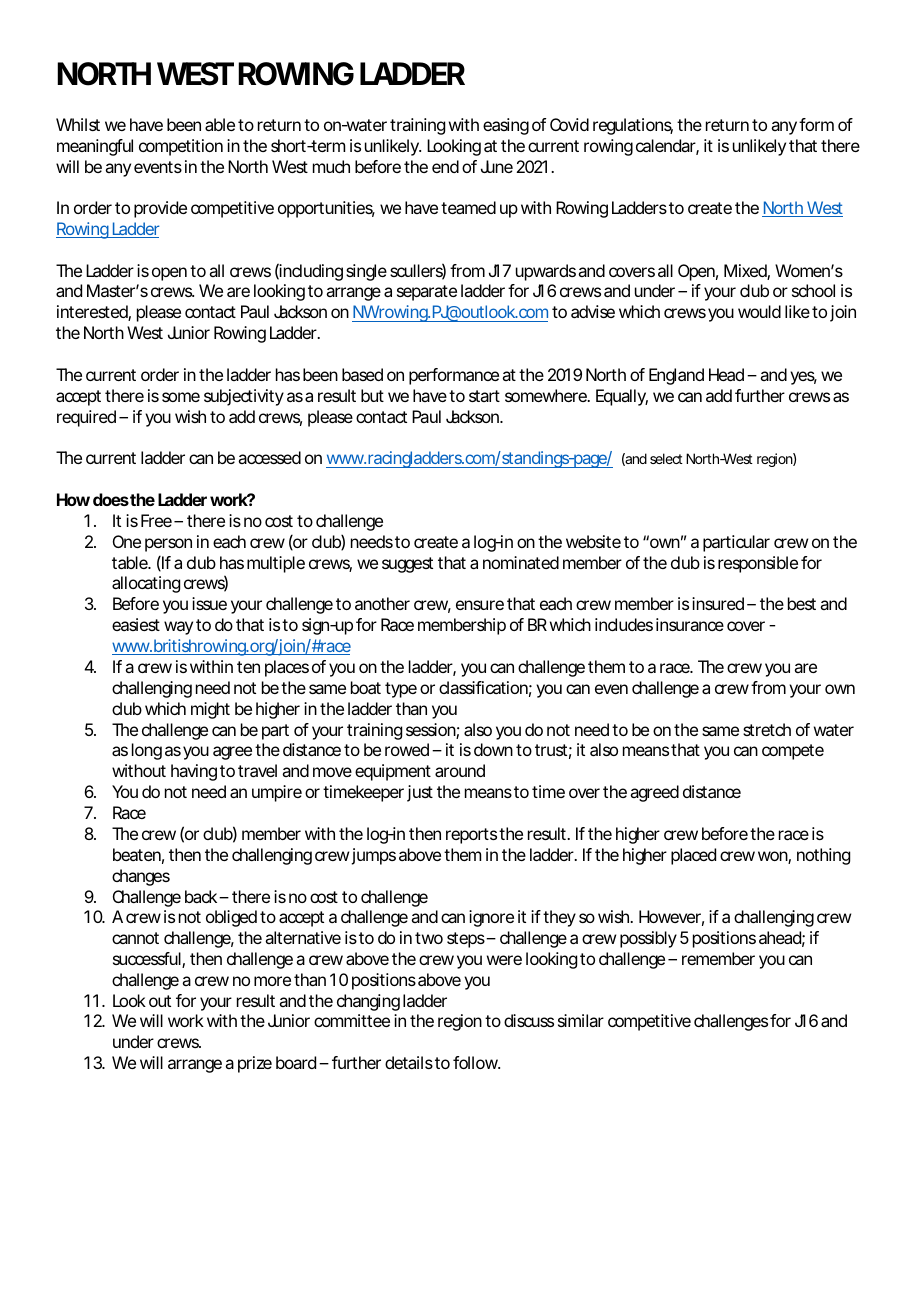 The width and height of the image is (924, 1308). I want to click on ensure, so click(480, 605).
